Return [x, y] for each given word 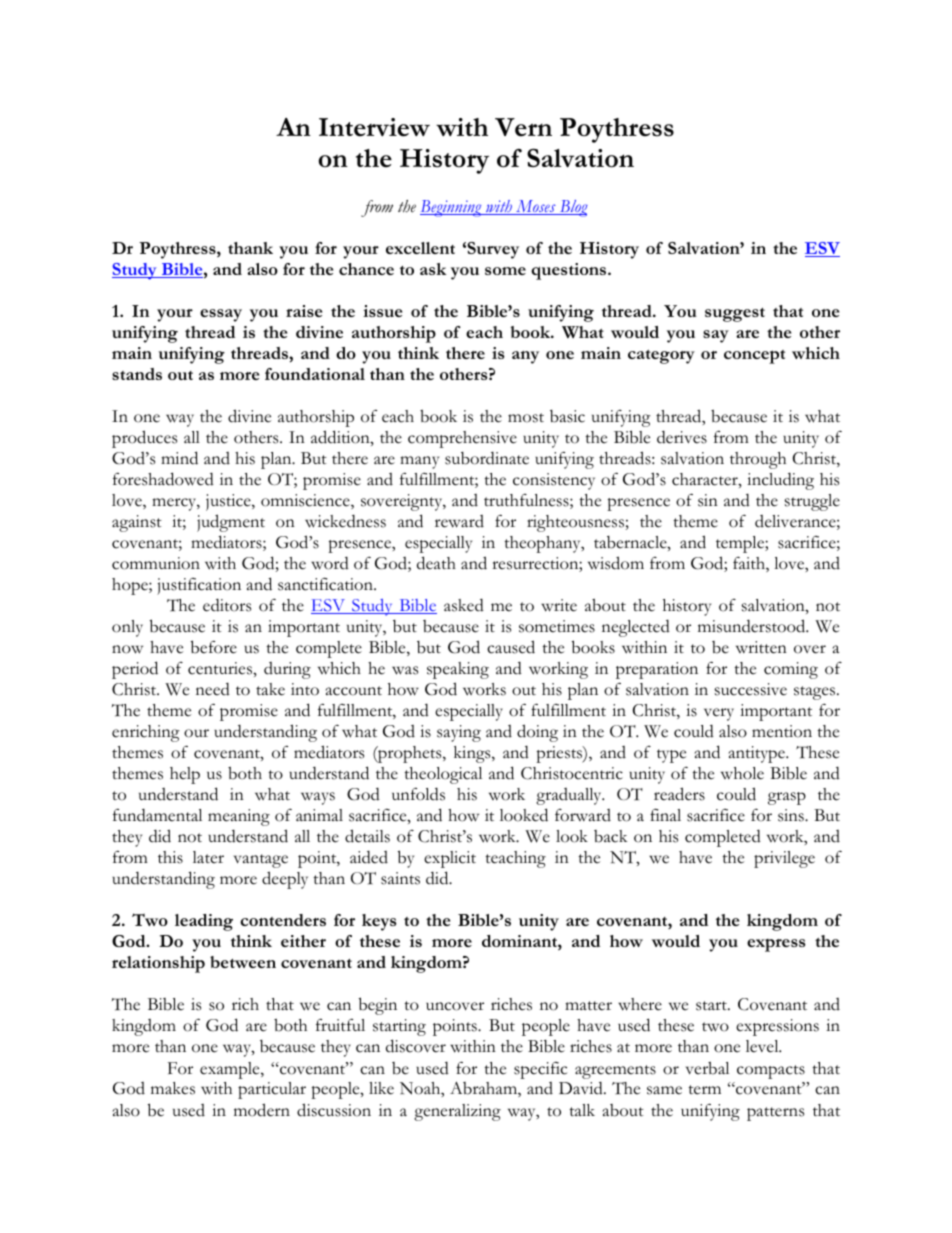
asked [464, 605]
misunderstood [753, 626]
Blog [572, 208]
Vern [523, 127]
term [704, 1090]
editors [227, 605]
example [231, 1070]
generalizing [457, 1112]
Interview [374, 127]
